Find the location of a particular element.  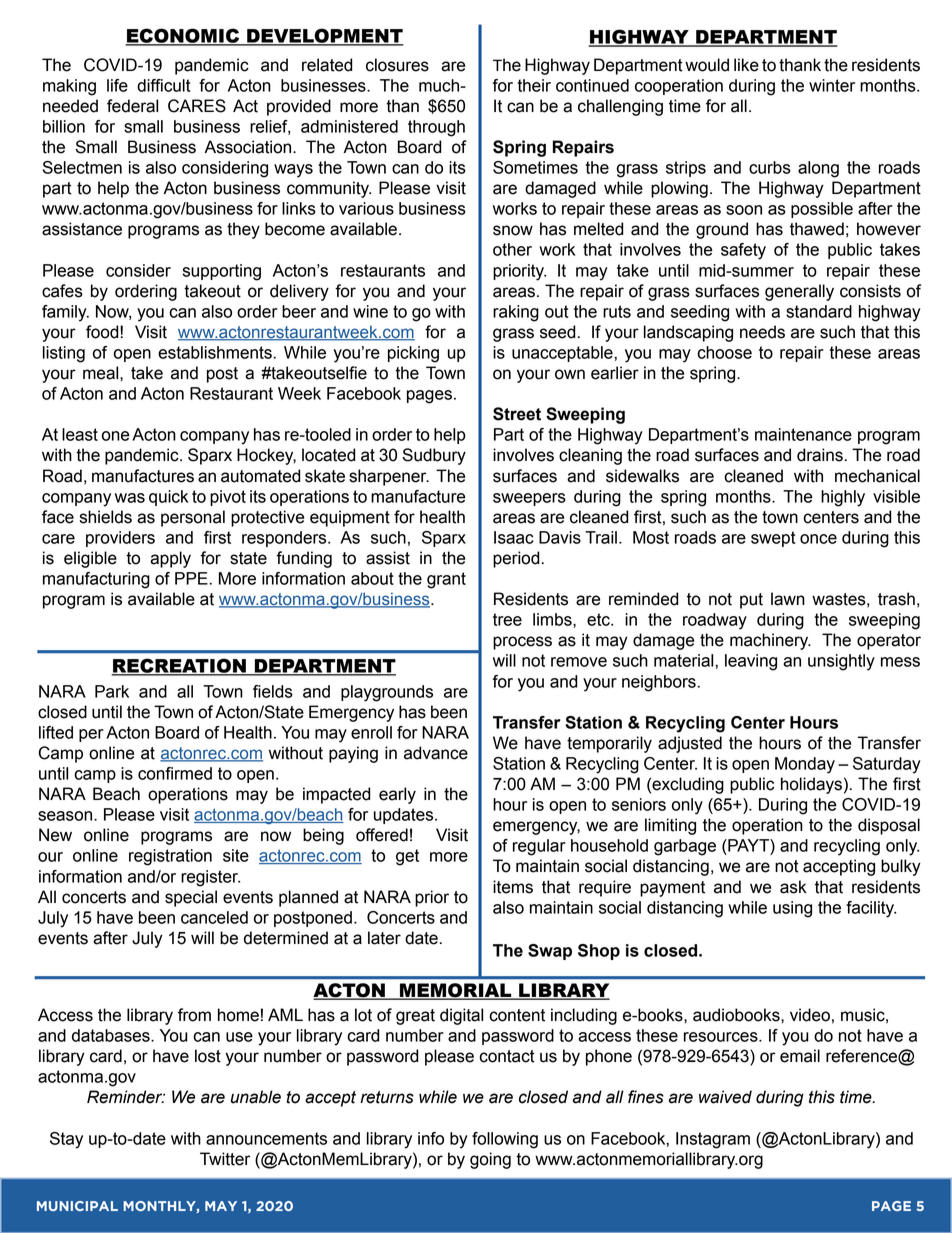

difficult is located at coordinates (164, 85).
